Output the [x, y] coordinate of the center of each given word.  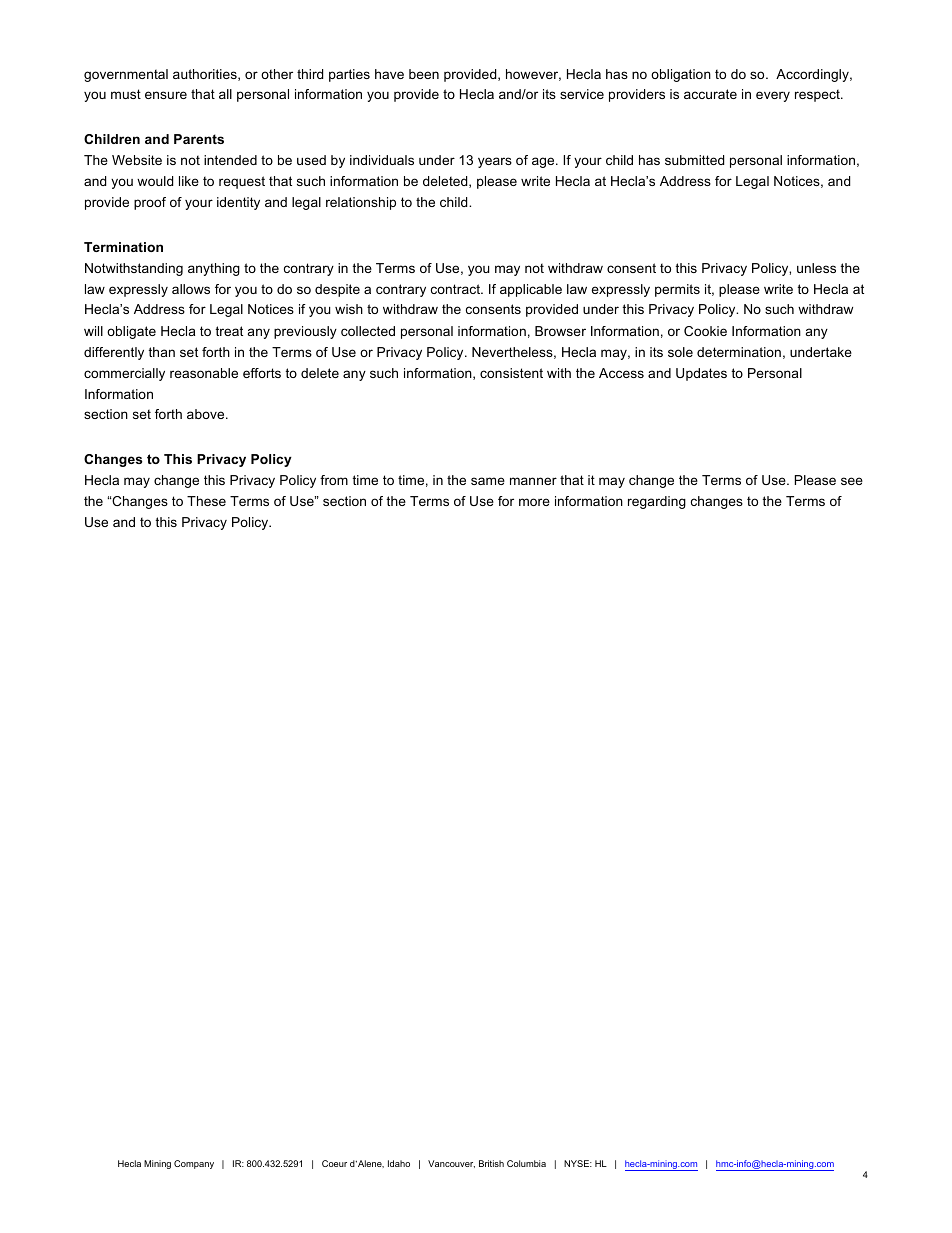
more [534, 502]
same [488, 481]
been [424, 74]
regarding [657, 502]
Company [194, 1164]
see [852, 481]
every [773, 96]
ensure [166, 95]
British [491, 1163]
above [207, 414]
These [206, 501]
